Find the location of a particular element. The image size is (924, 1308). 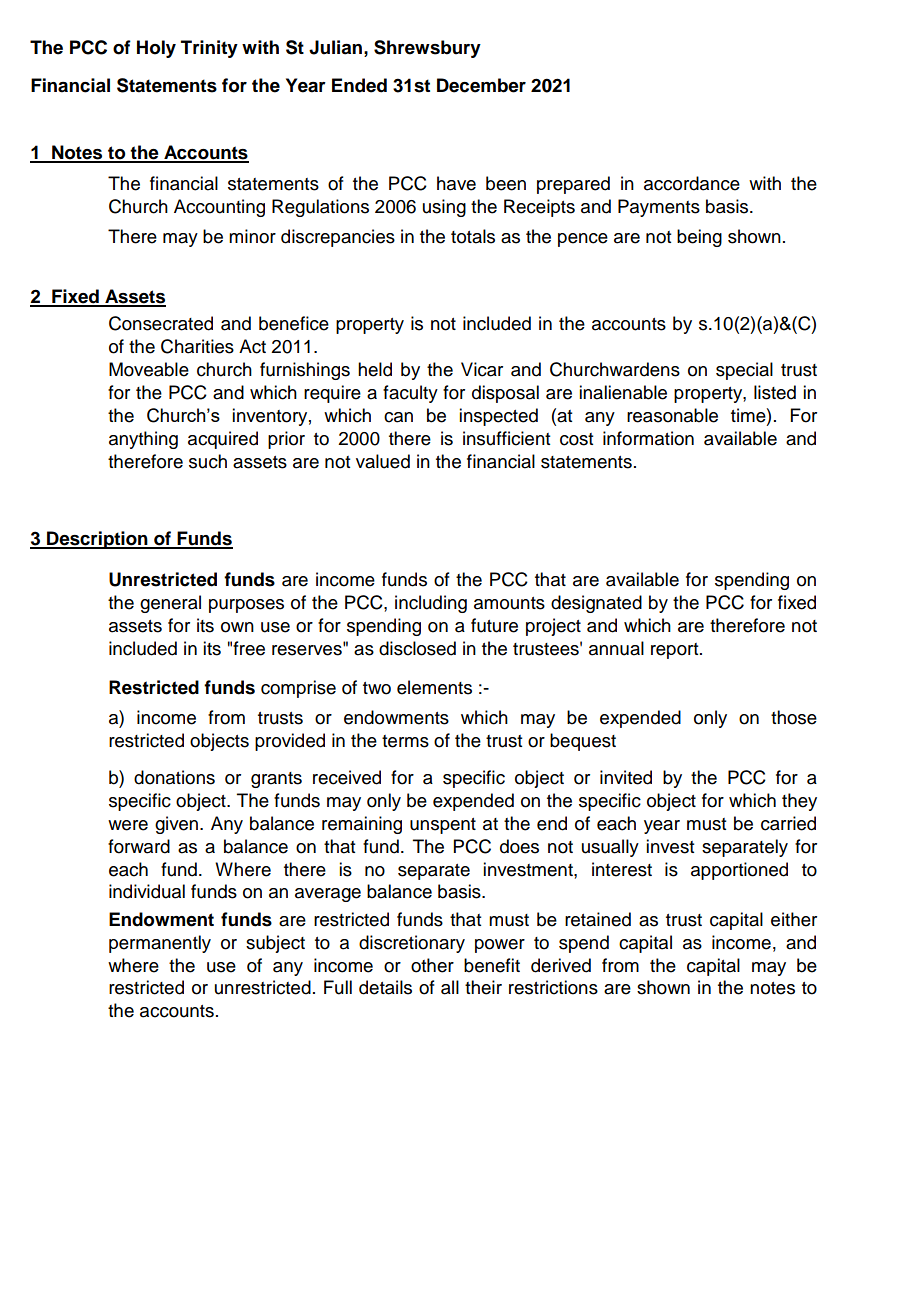

accordance is located at coordinates (692, 183).
